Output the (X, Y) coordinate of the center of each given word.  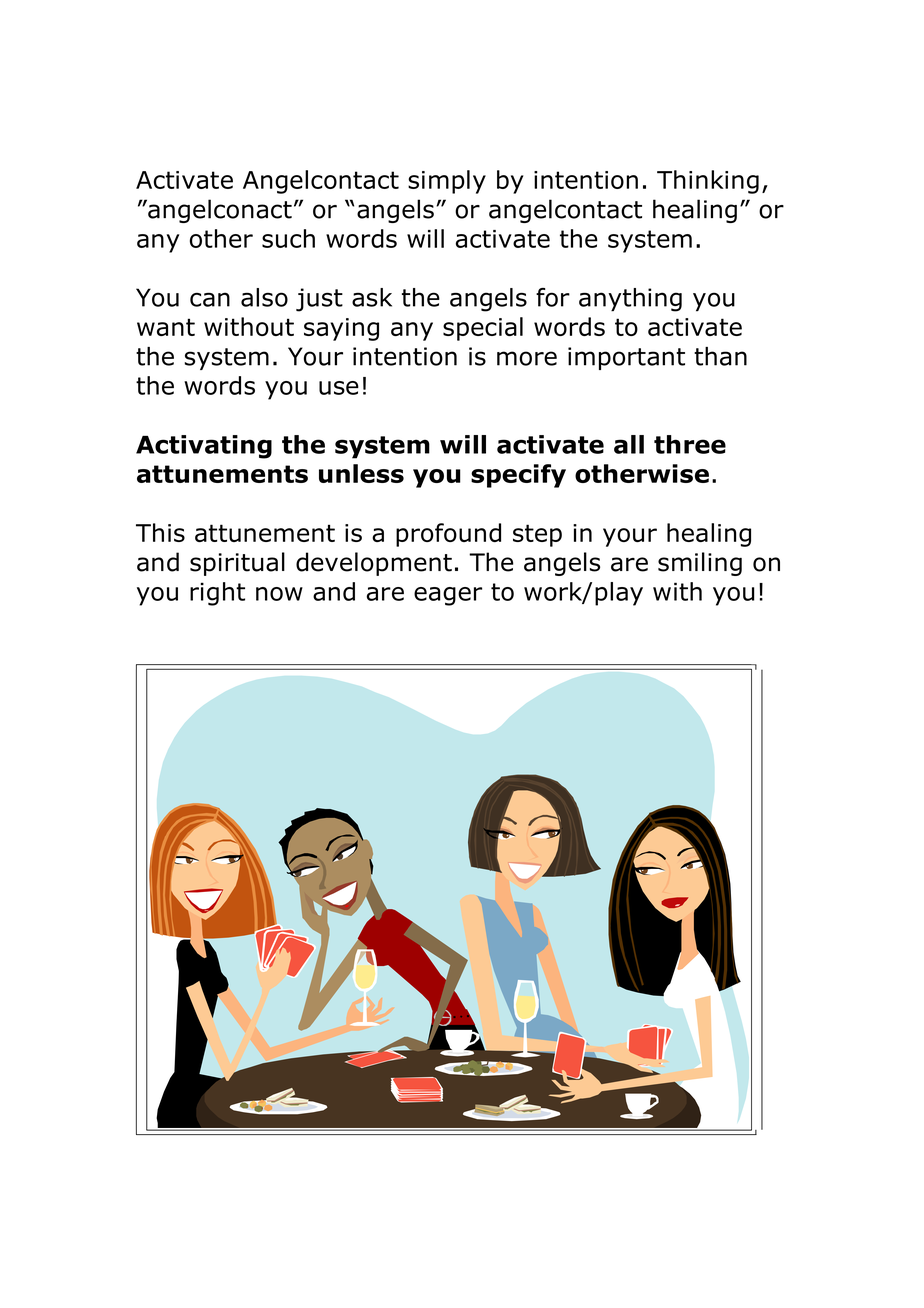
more (527, 358)
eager (448, 596)
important (626, 358)
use (339, 388)
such (288, 238)
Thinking (708, 182)
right (217, 594)
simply (447, 182)
